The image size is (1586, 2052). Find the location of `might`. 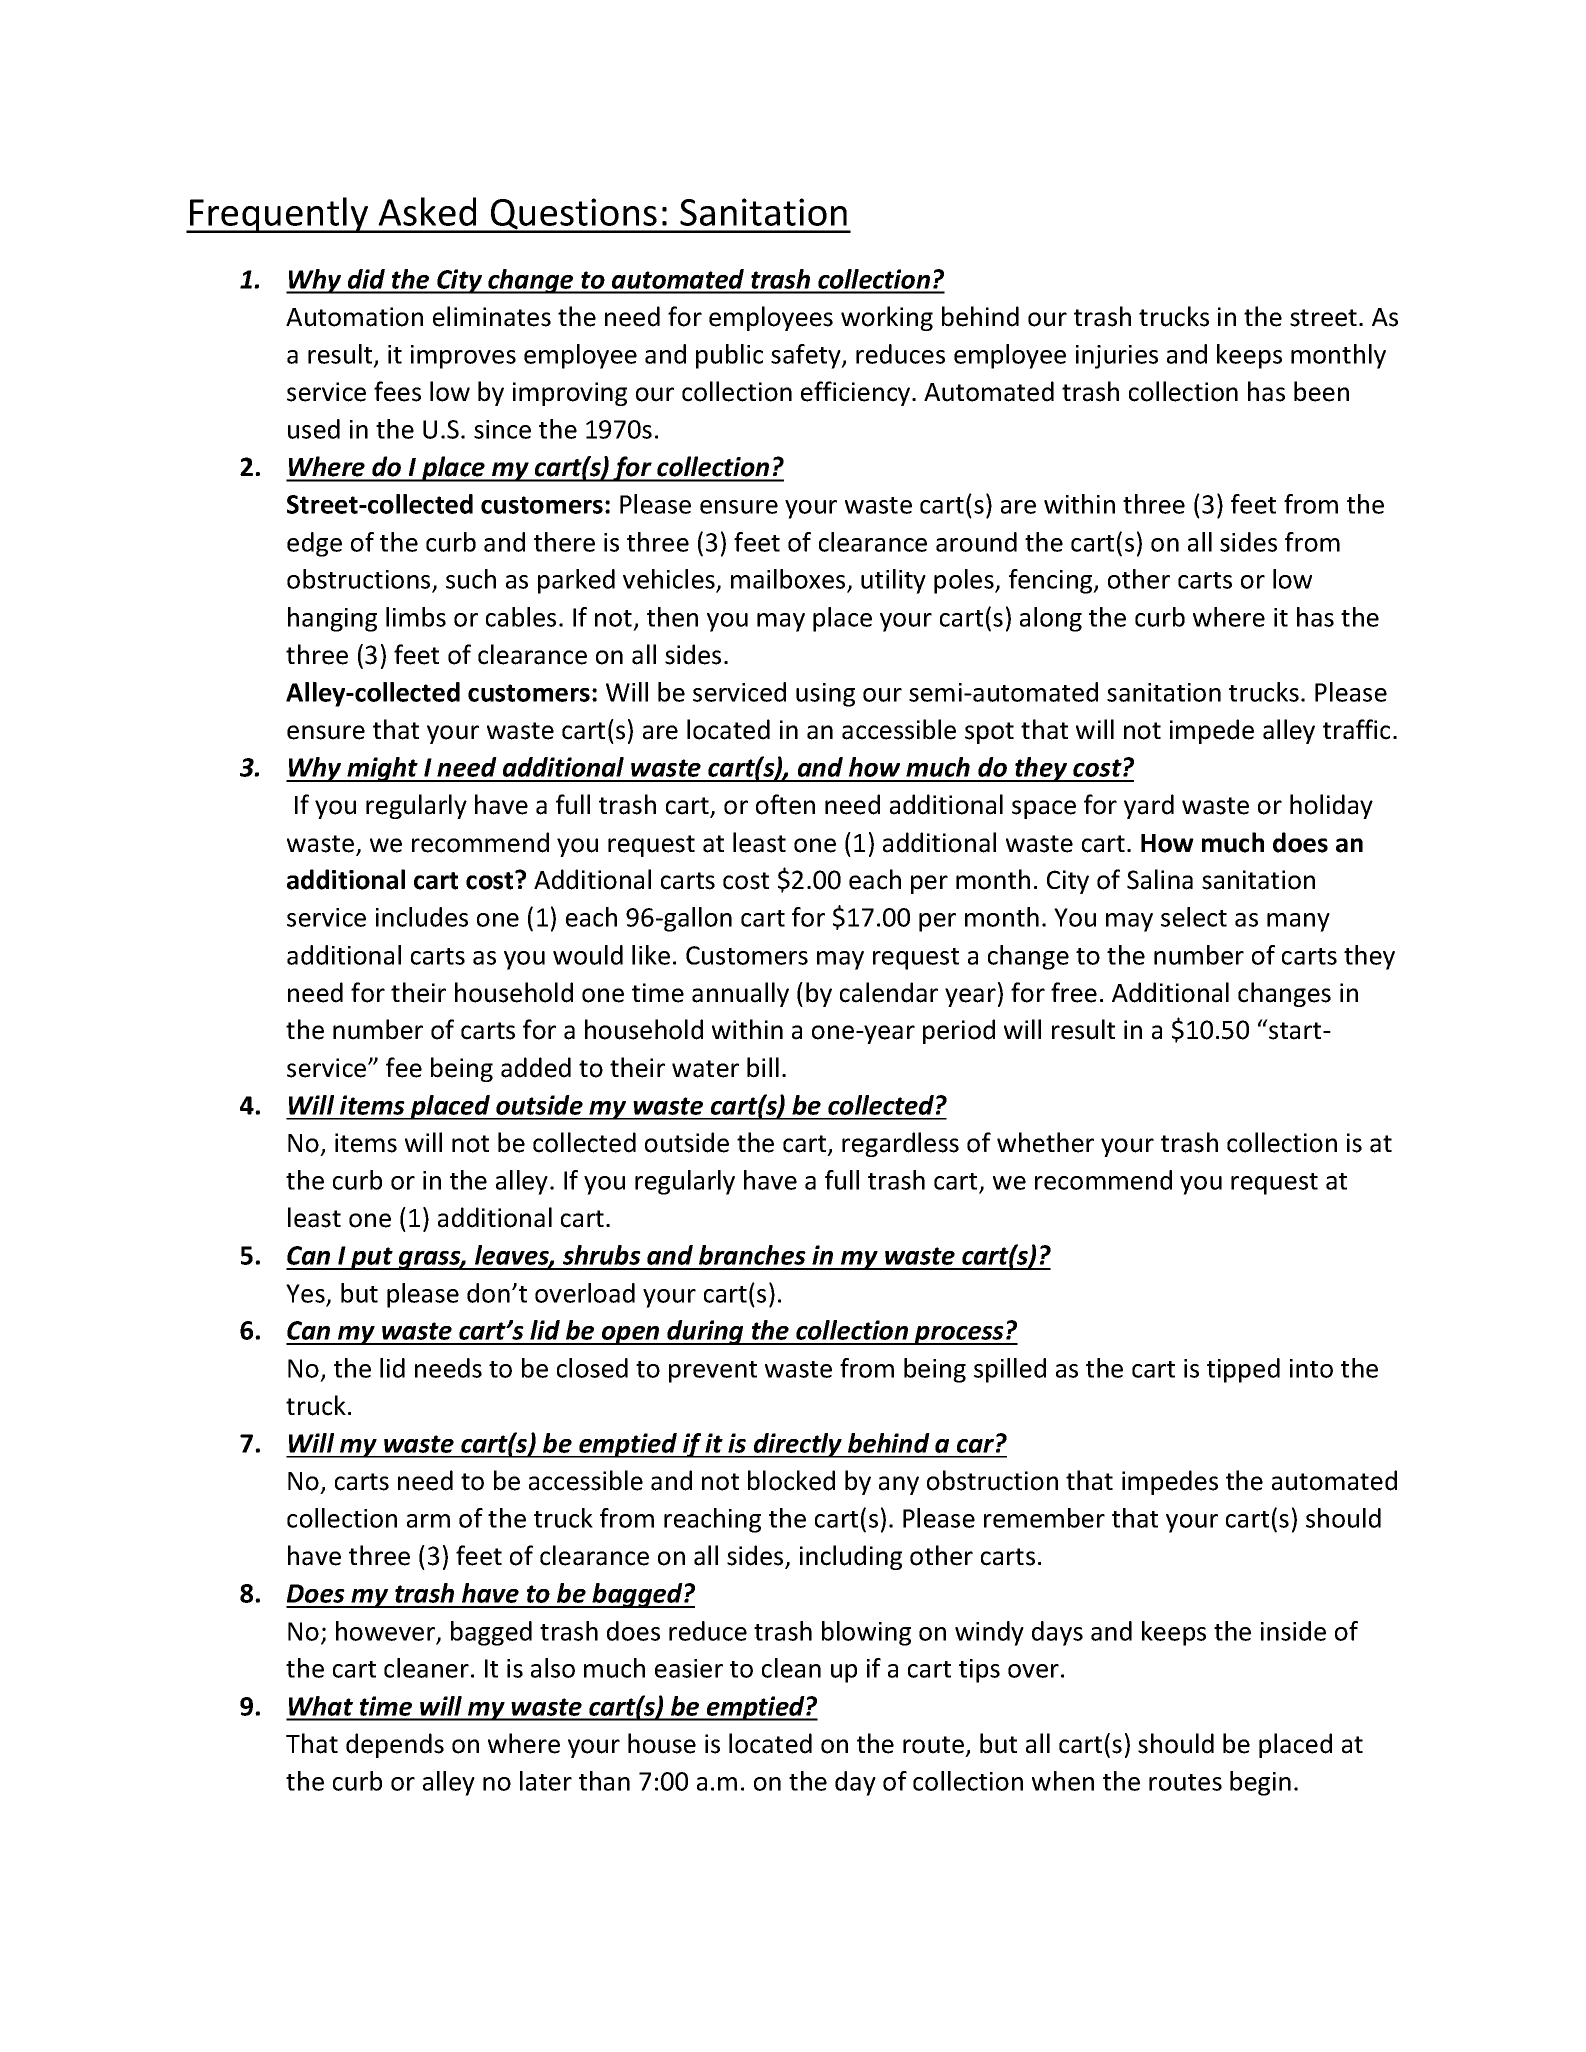

might is located at coordinates (382, 769).
